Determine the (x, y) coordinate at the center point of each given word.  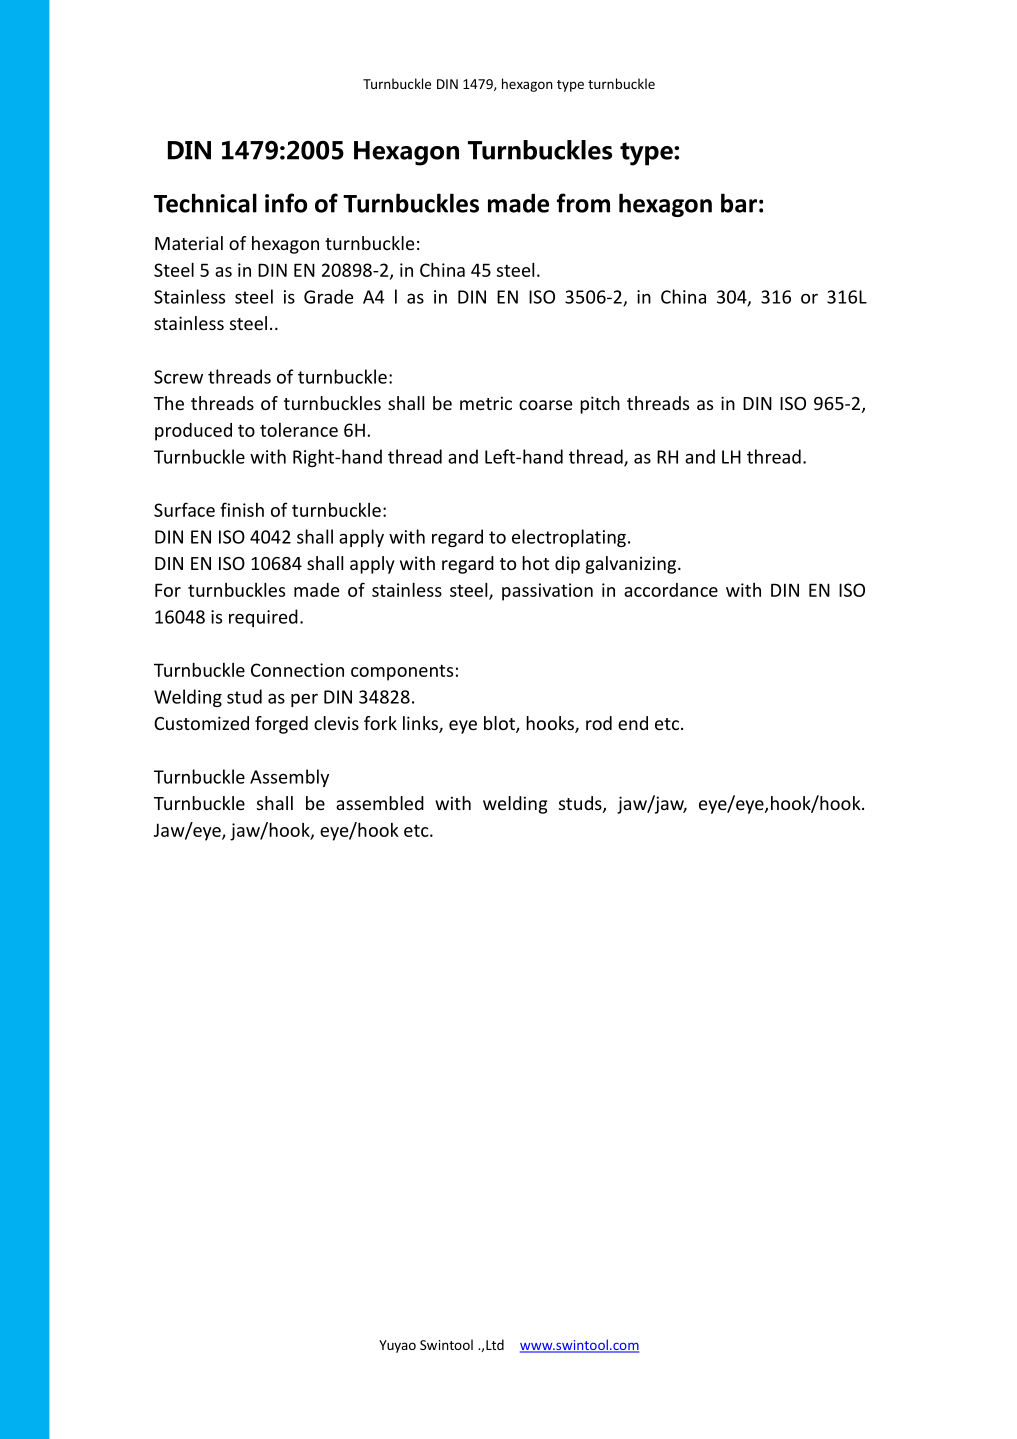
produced (193, 432)
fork (380, 723)
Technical (205, 203)
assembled (380, 803)
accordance (671, 590)
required (263, 618)
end (633, 723)
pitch (600, 405)
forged (281, 725)
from (583, 203)
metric (486, 403)
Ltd (495, 1344)
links (421, 724)
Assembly (289, 778)
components (402, 672)
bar (739, 203)
